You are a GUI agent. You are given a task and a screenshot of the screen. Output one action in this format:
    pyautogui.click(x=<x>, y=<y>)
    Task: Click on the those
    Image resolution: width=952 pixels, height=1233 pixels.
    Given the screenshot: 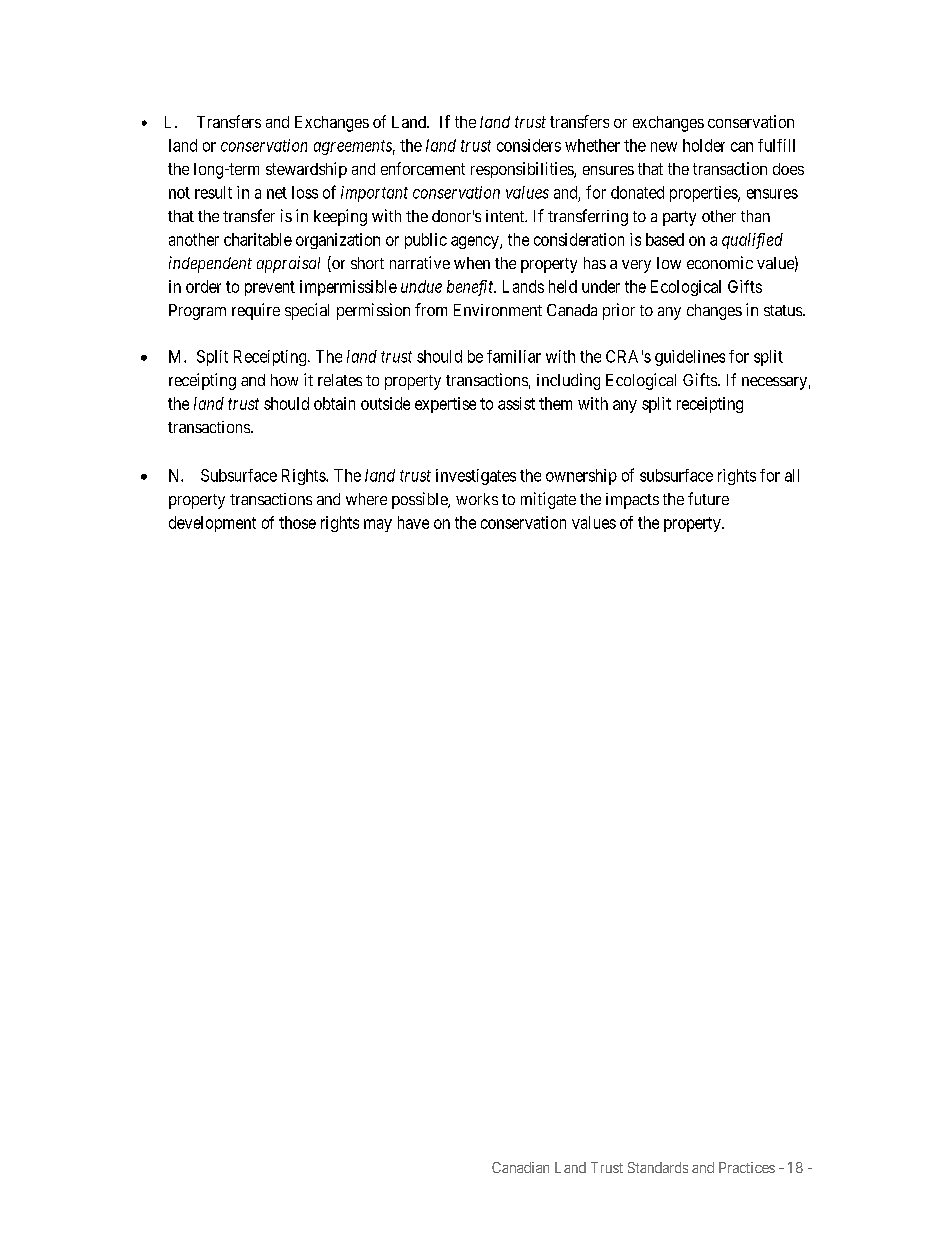 What is the action you would take?
    pyautogui.click(x=297, y=522)
